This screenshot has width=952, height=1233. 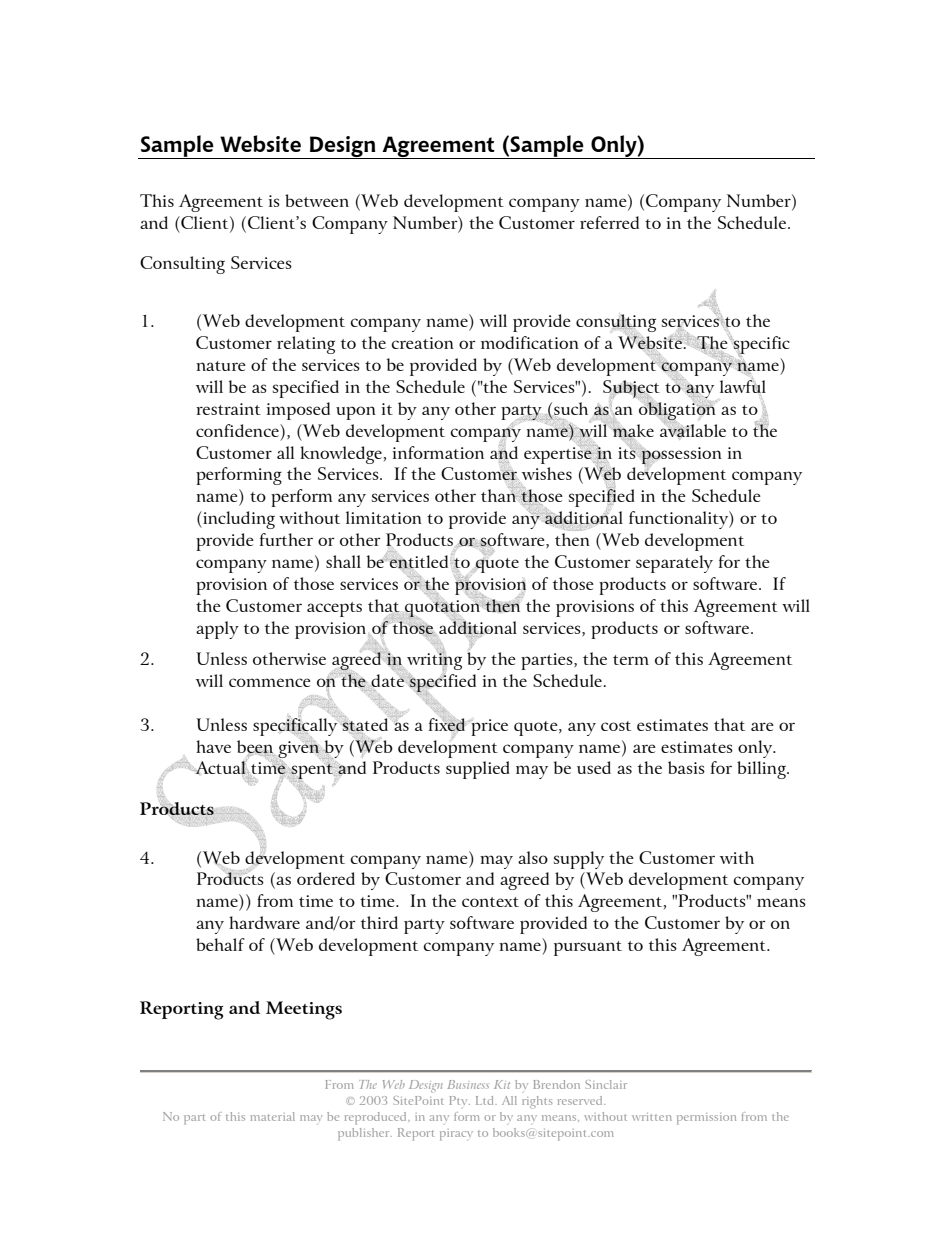 What do you see at coordinates (579, 860) in the screenshot?
I see `supply` at bounding box center [579, 860].
